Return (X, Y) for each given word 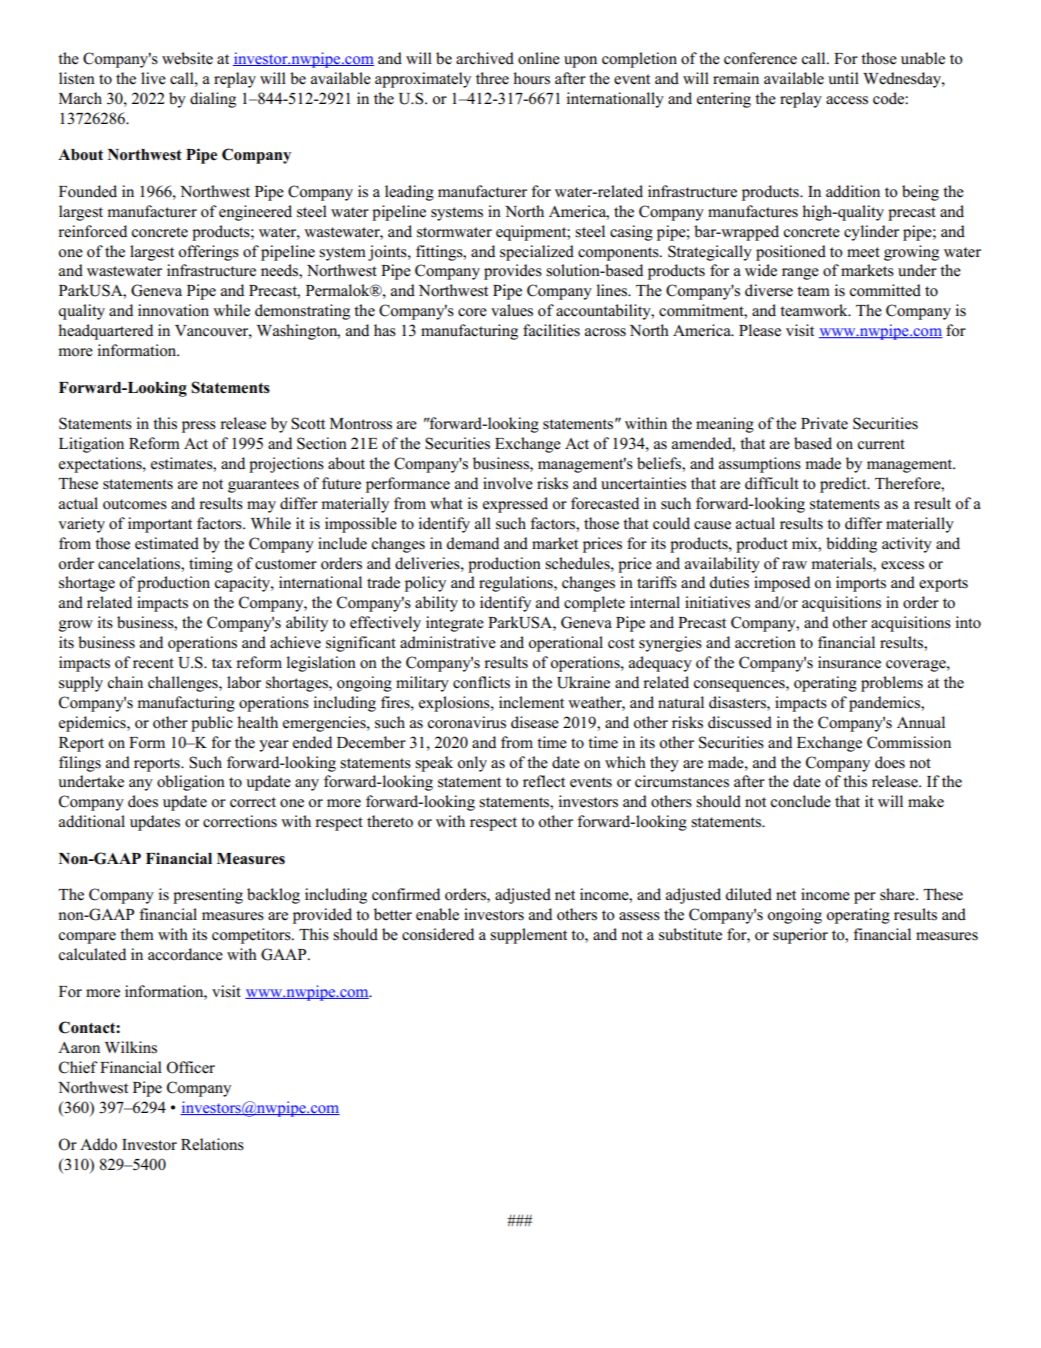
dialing (213, 100)
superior (800, 936)
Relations (212, 1144)
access (847, 100)
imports (861, 584)
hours (531, 78)
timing (211, 565)
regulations (517, 584)
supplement (528, 936)
